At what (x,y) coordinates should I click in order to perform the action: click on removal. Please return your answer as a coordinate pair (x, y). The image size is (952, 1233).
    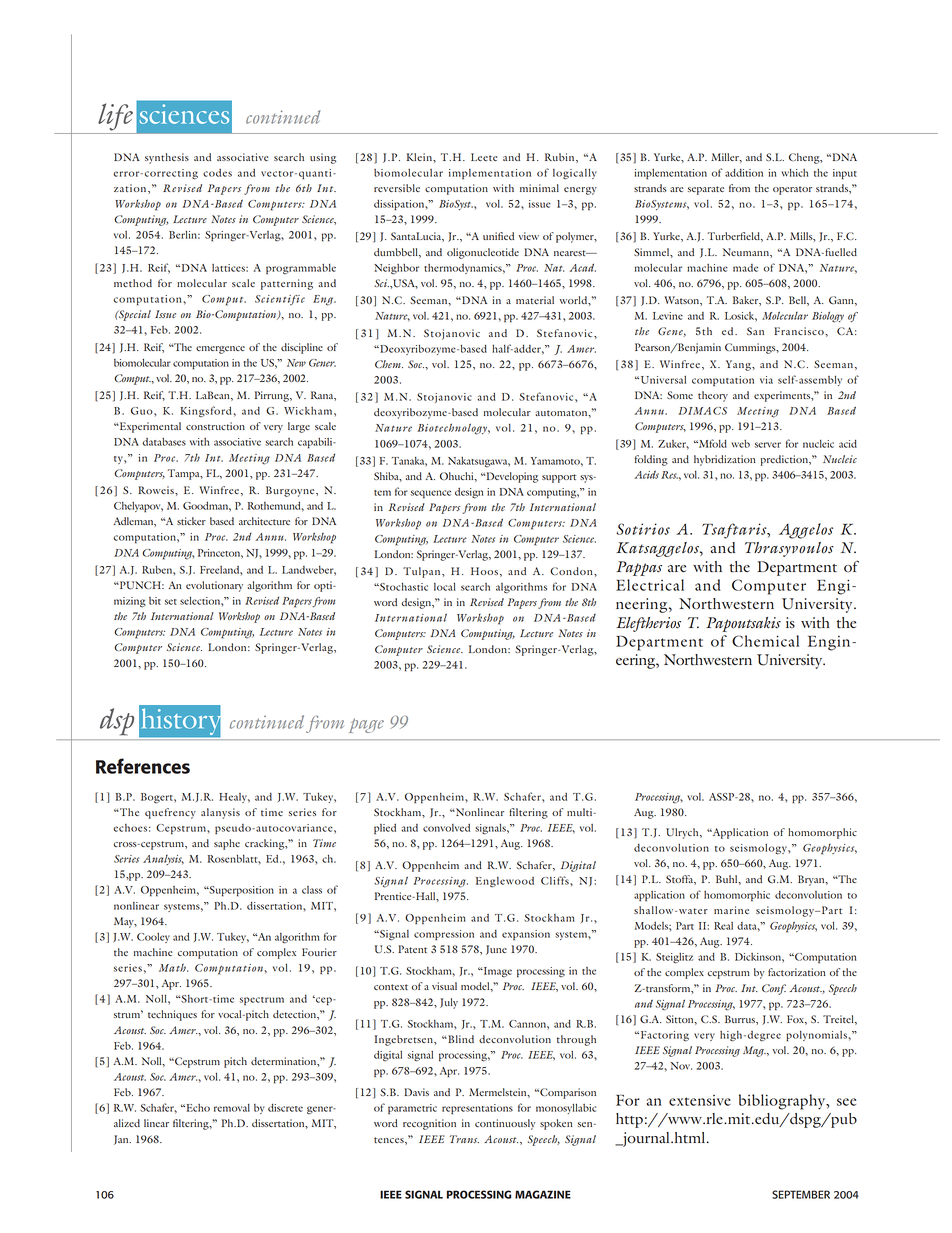
    Looking at the image, I should click on (232, 1108).
